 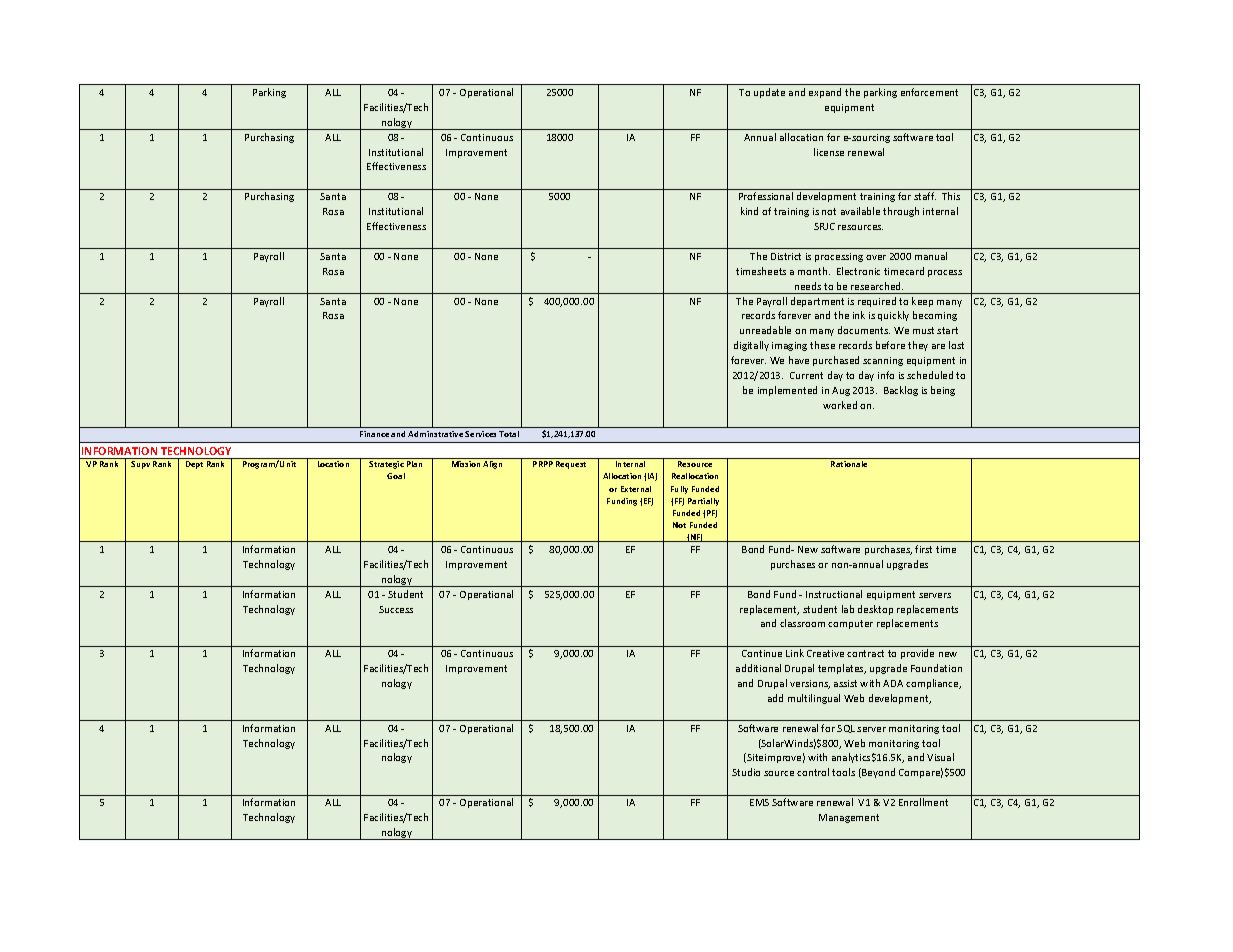 What do you see at coordinates (194, 465) in the screenshot?
I see `Dept` at bounding box center [194, 465].
